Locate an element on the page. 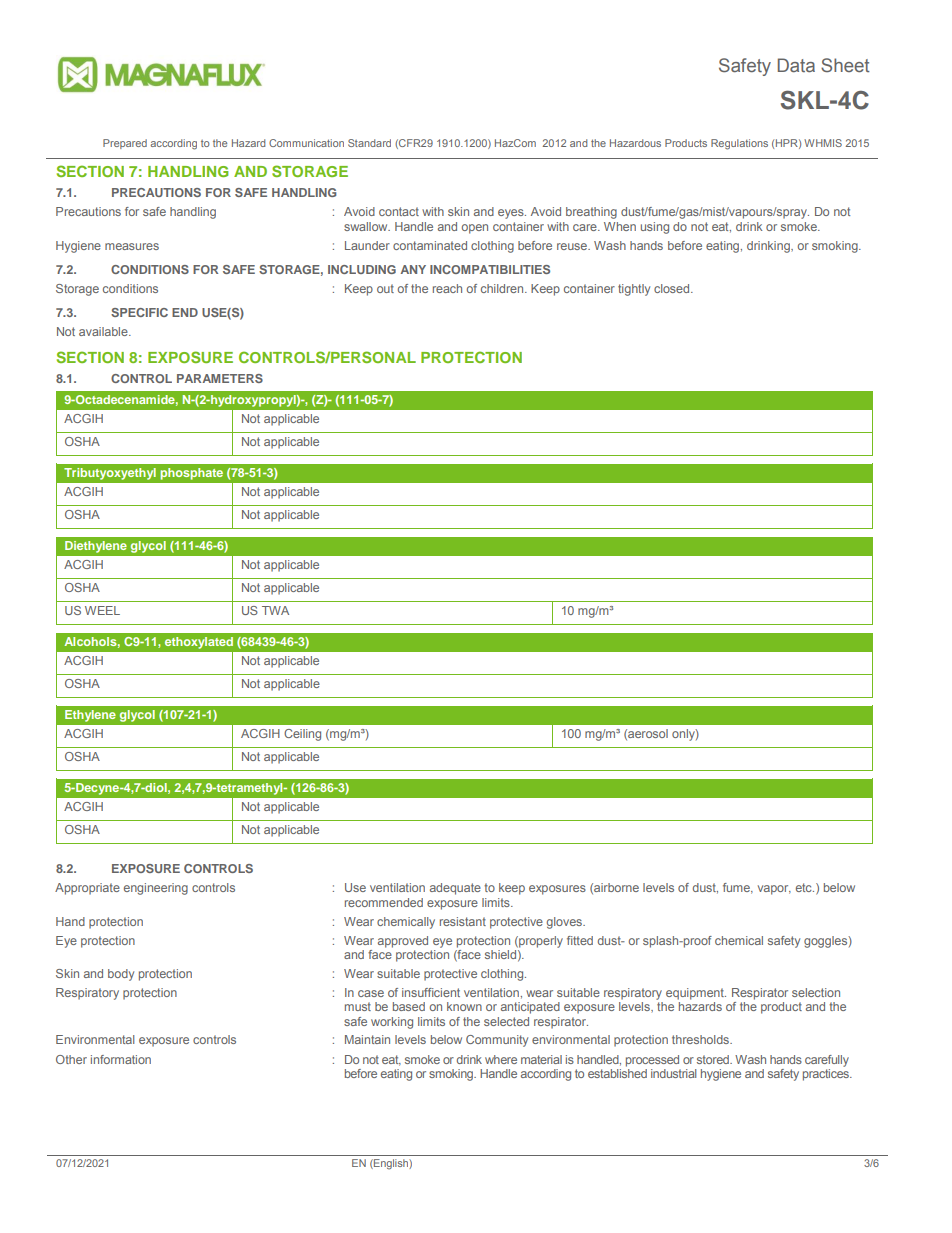 Image resolution: width=952 pixels, height=1233 pixels. adequate is located at coordinates (455, 889).
